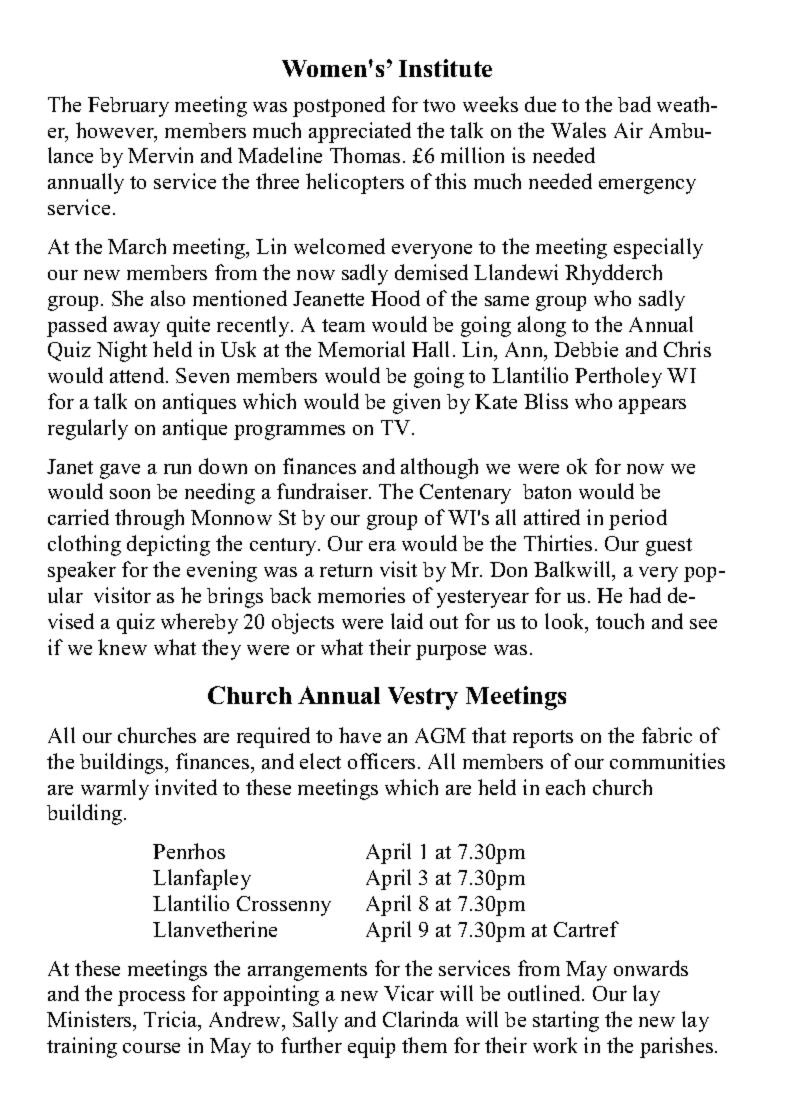  Describe the element at coordinates (634, 104) in the image. I see `bad` at that location.
